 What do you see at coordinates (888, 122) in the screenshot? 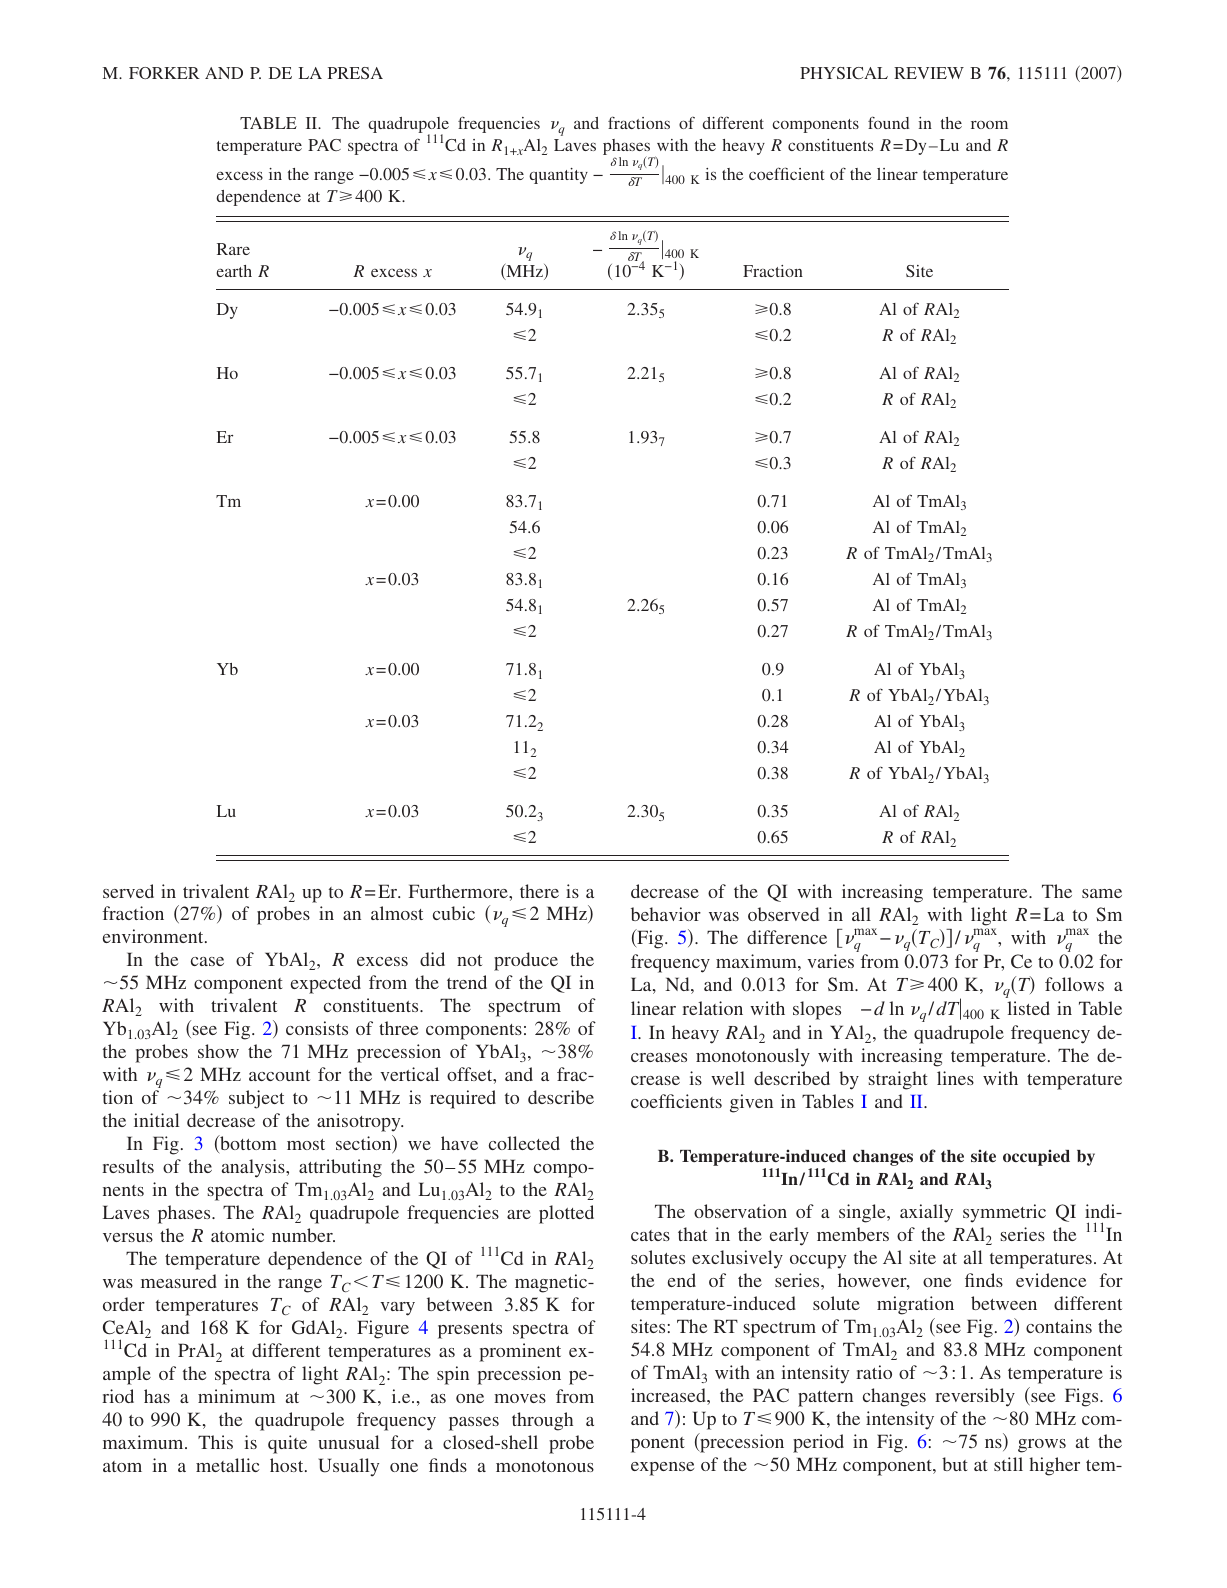
I see `found` at bounding box center [888, 122].
